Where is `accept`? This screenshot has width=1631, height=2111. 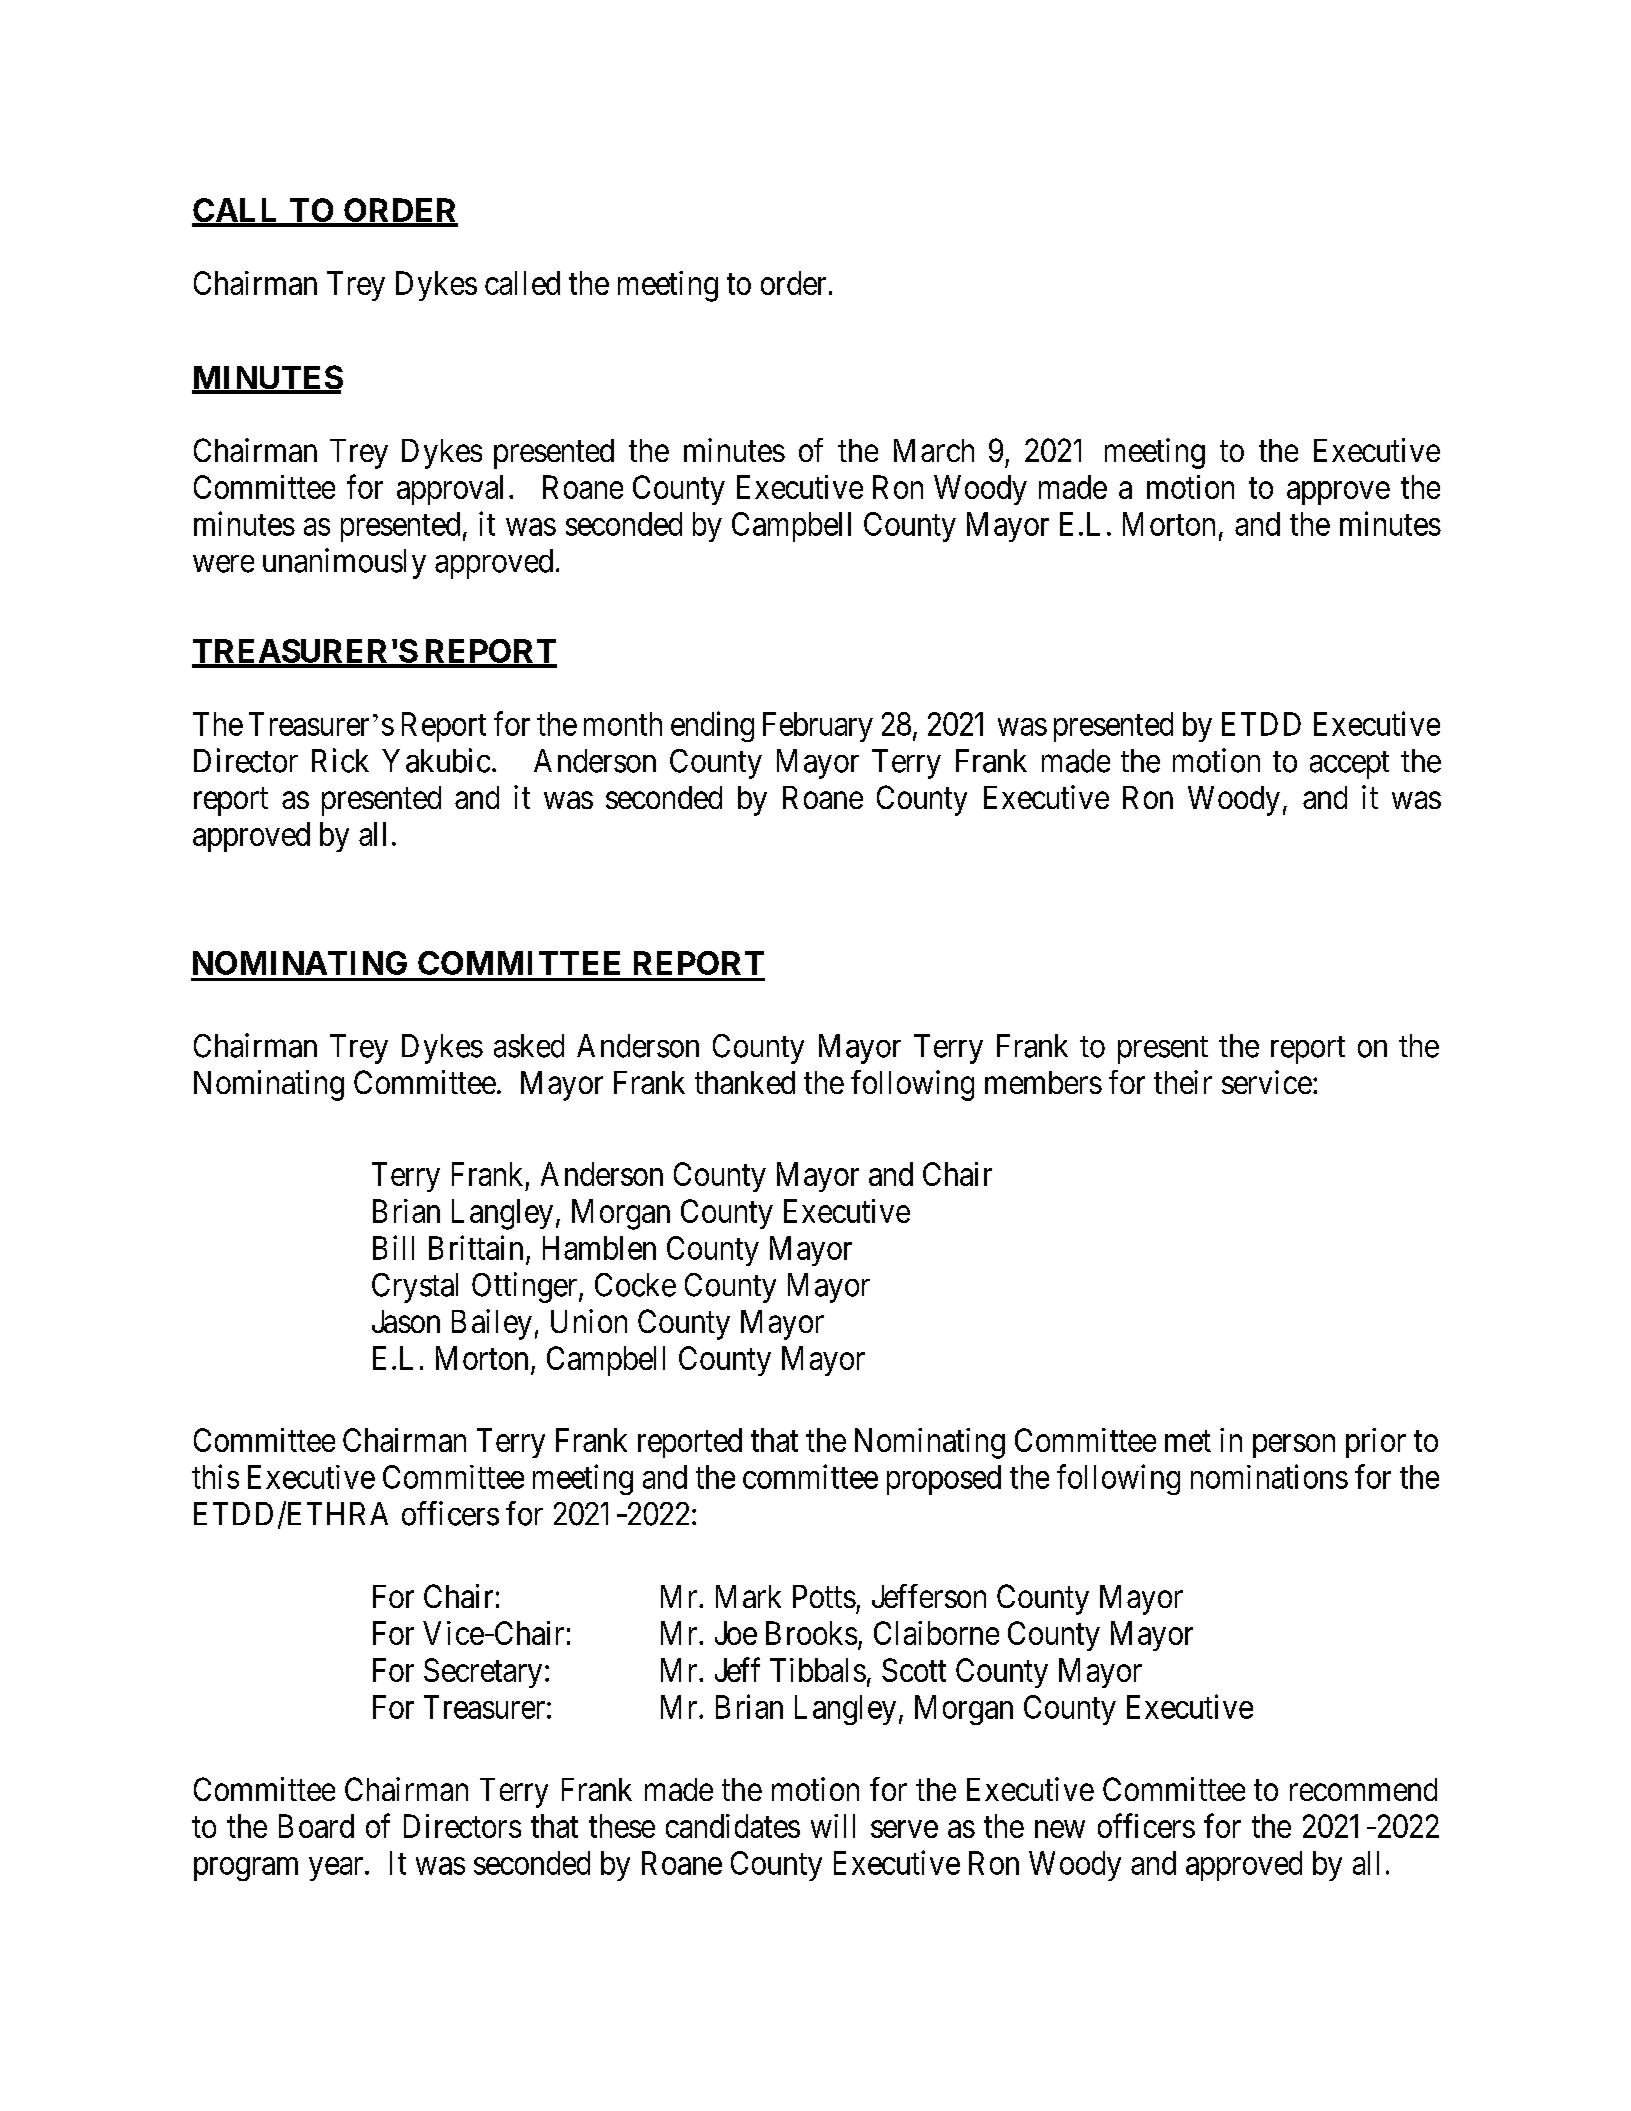
accept is located at coordinates (1349, 765).
